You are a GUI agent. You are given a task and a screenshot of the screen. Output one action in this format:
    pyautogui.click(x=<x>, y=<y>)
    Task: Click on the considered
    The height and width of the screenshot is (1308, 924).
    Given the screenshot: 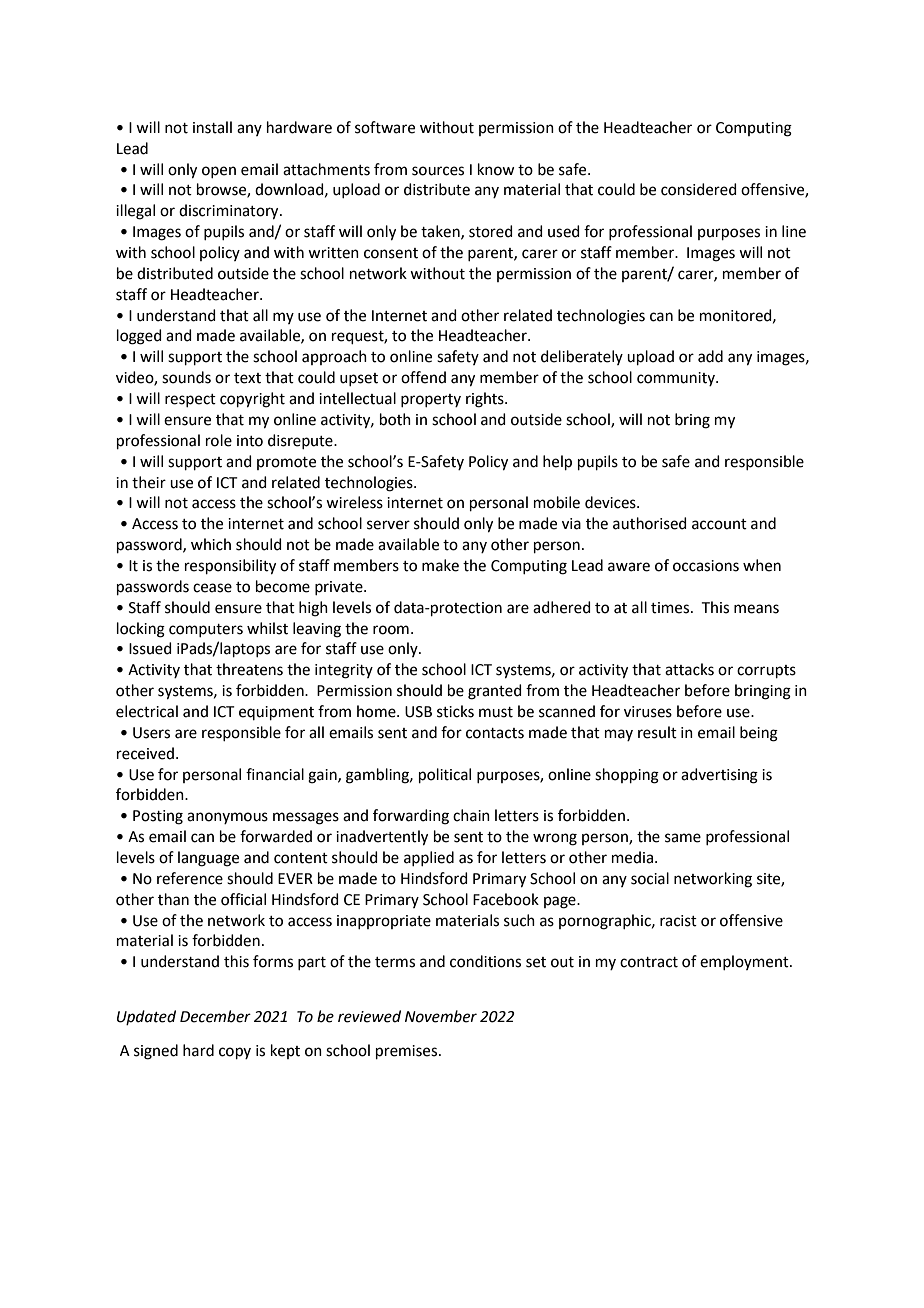 What is the action you would take?
    pyautogui.click(x=699, y=189)
